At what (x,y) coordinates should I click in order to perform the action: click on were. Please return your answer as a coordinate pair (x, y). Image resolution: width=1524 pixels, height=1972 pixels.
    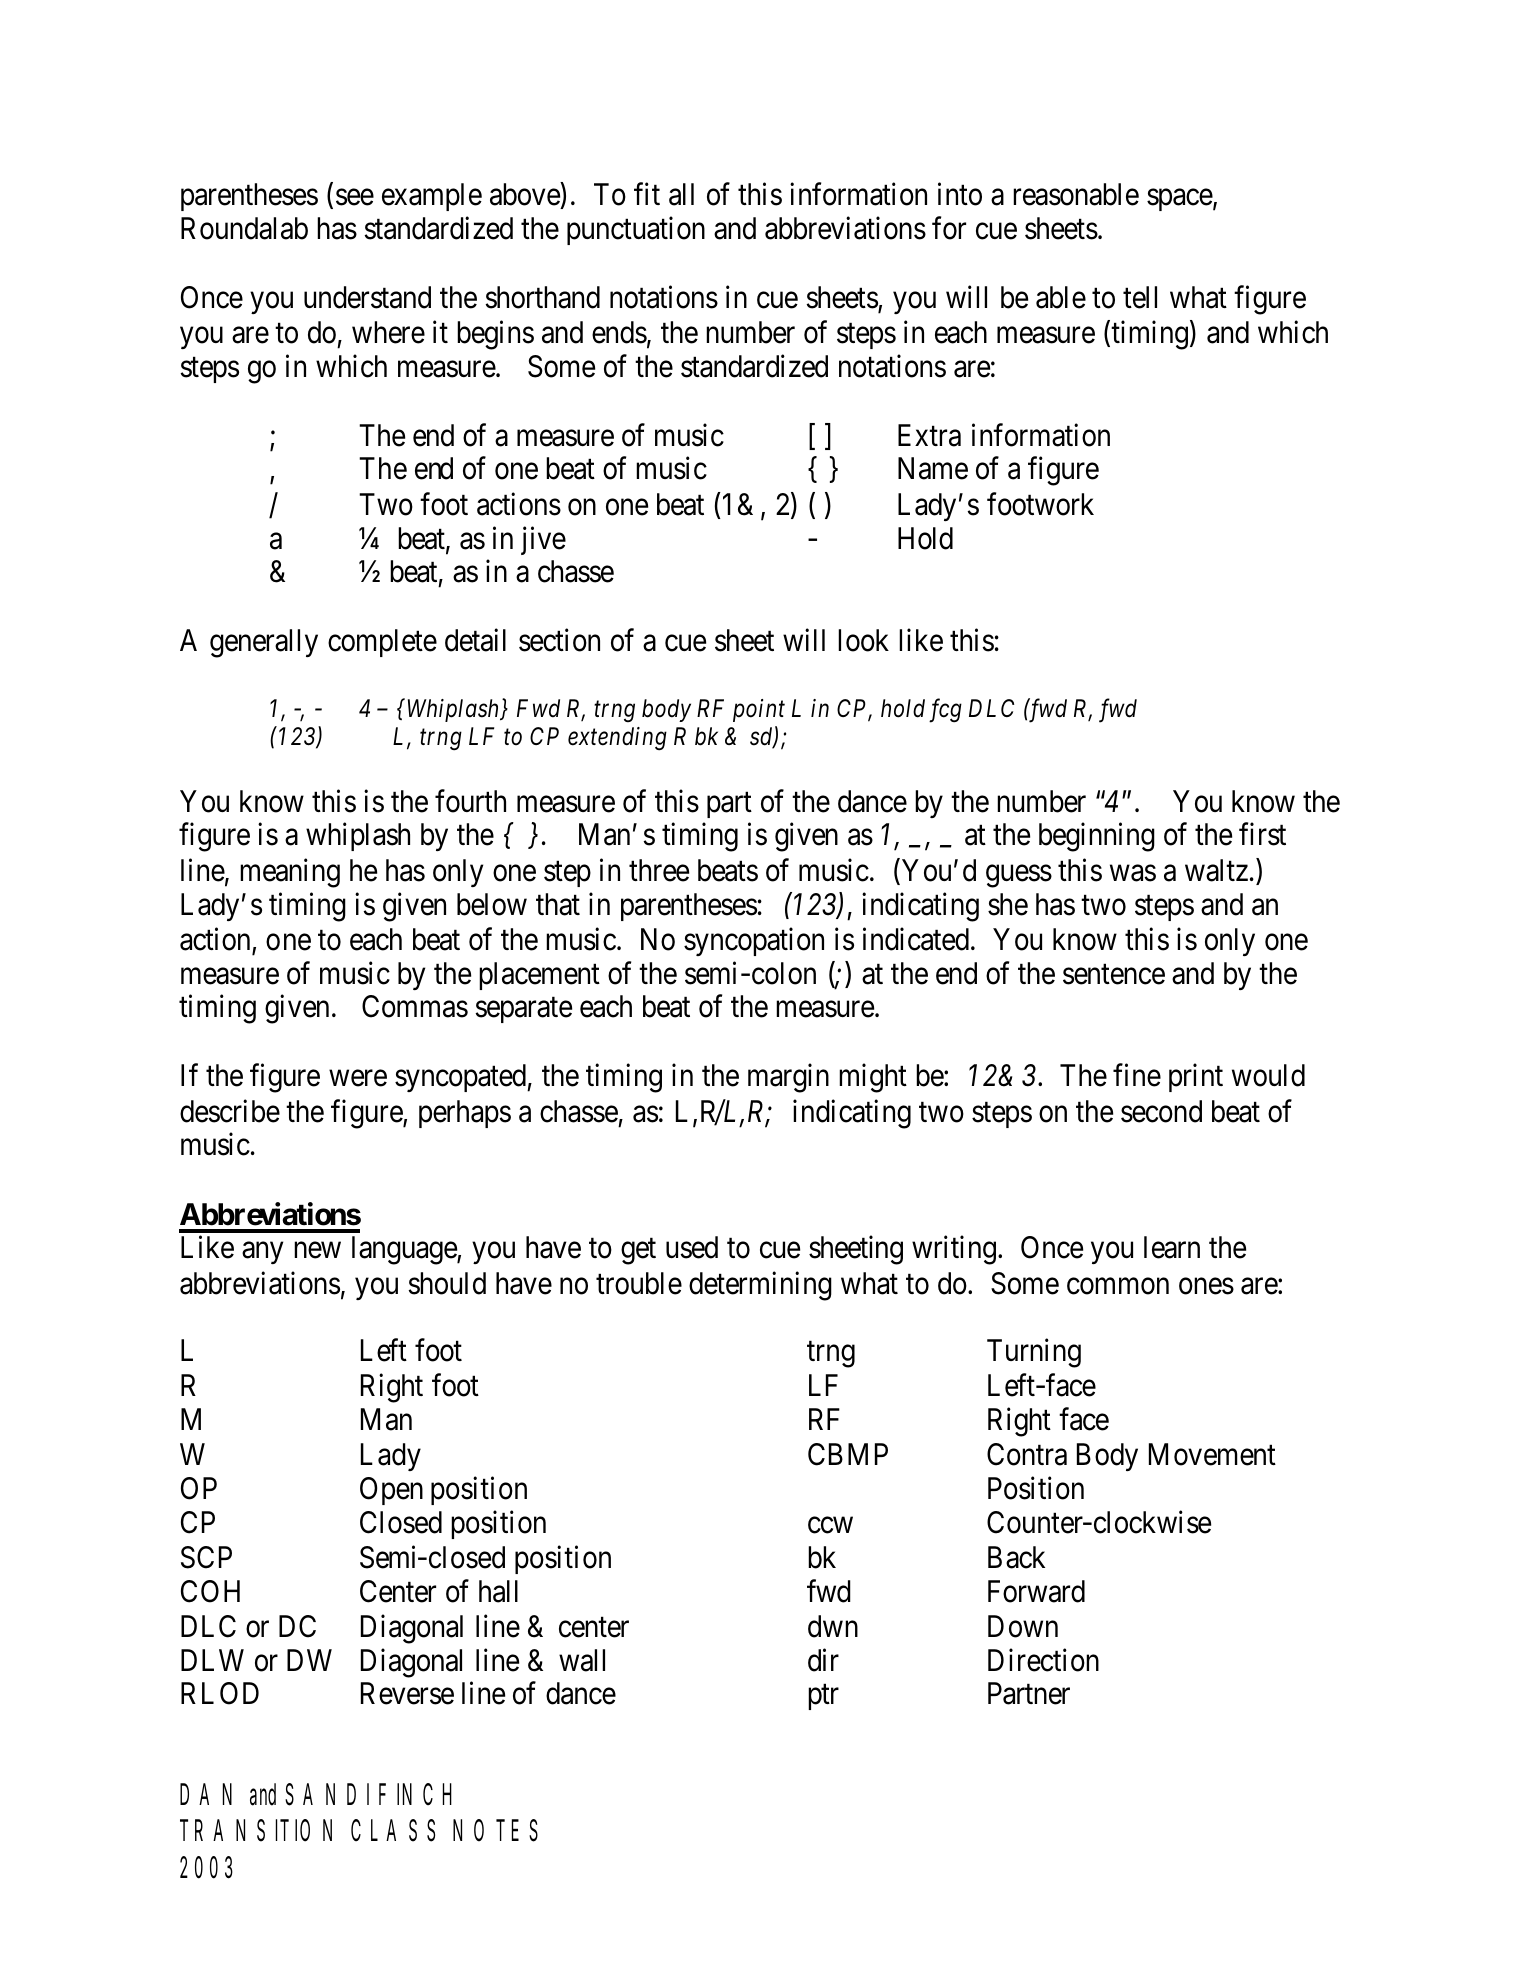
    Looking at the image, I should click on (358, 1079).
